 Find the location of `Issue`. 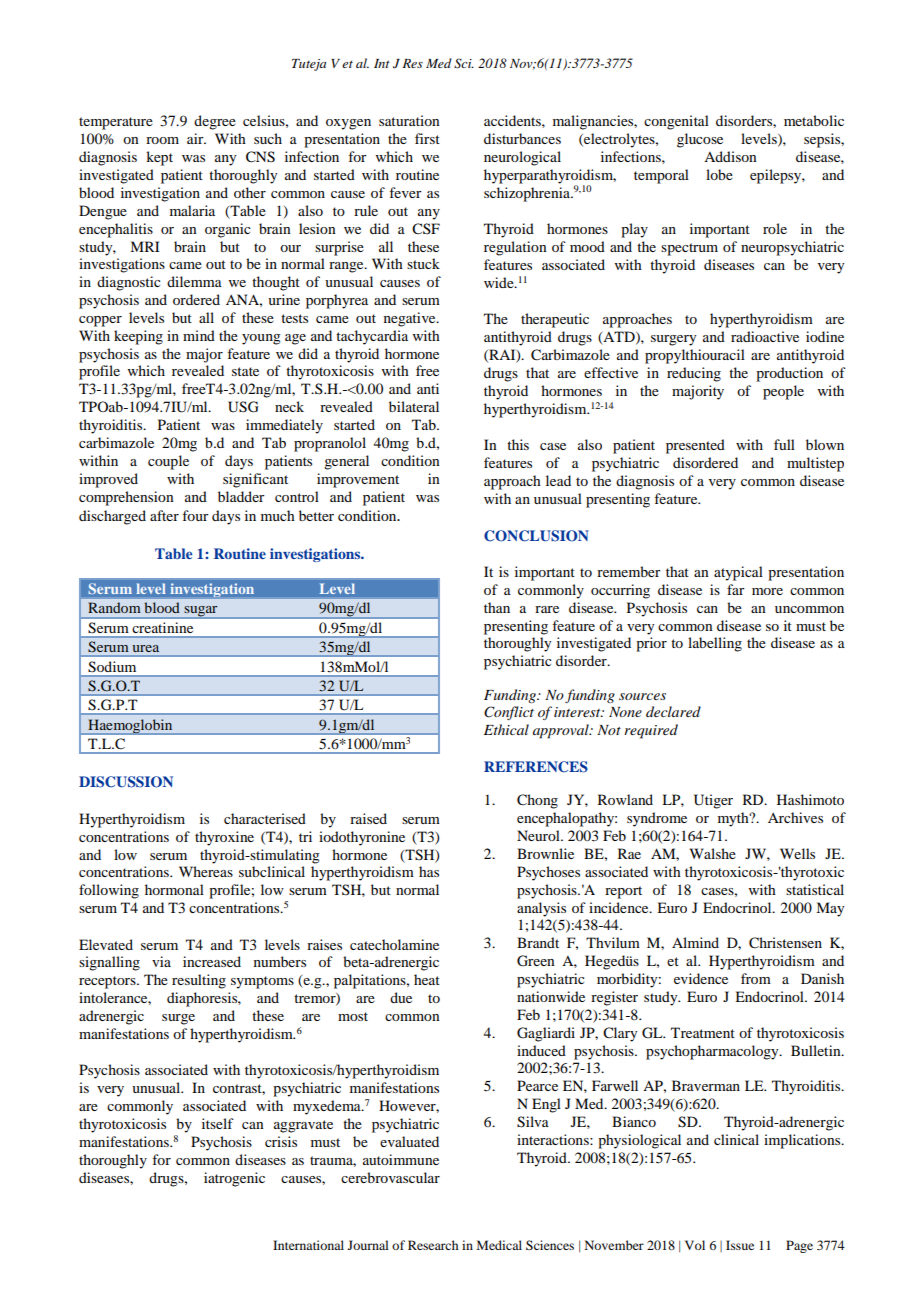

Issue is located at coordinates (740, 1245).
